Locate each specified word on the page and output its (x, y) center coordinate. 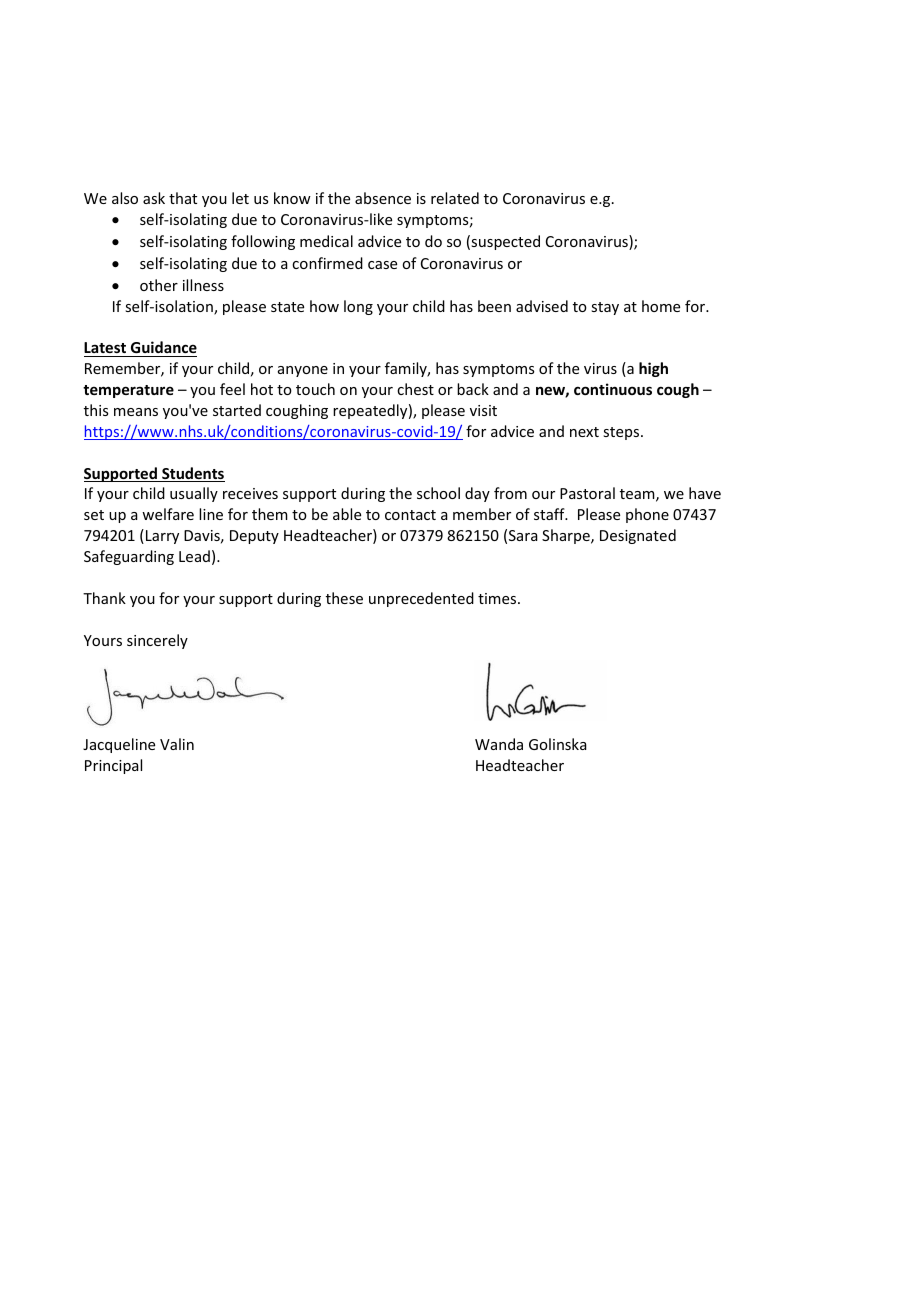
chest (415, 389)
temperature (128, 391)
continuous (613, 389)
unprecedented (421, 599)
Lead (194, 556)
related (455, 198)
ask (154, 198)
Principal (113, 766)
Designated (638, 536)
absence (383, 198)
